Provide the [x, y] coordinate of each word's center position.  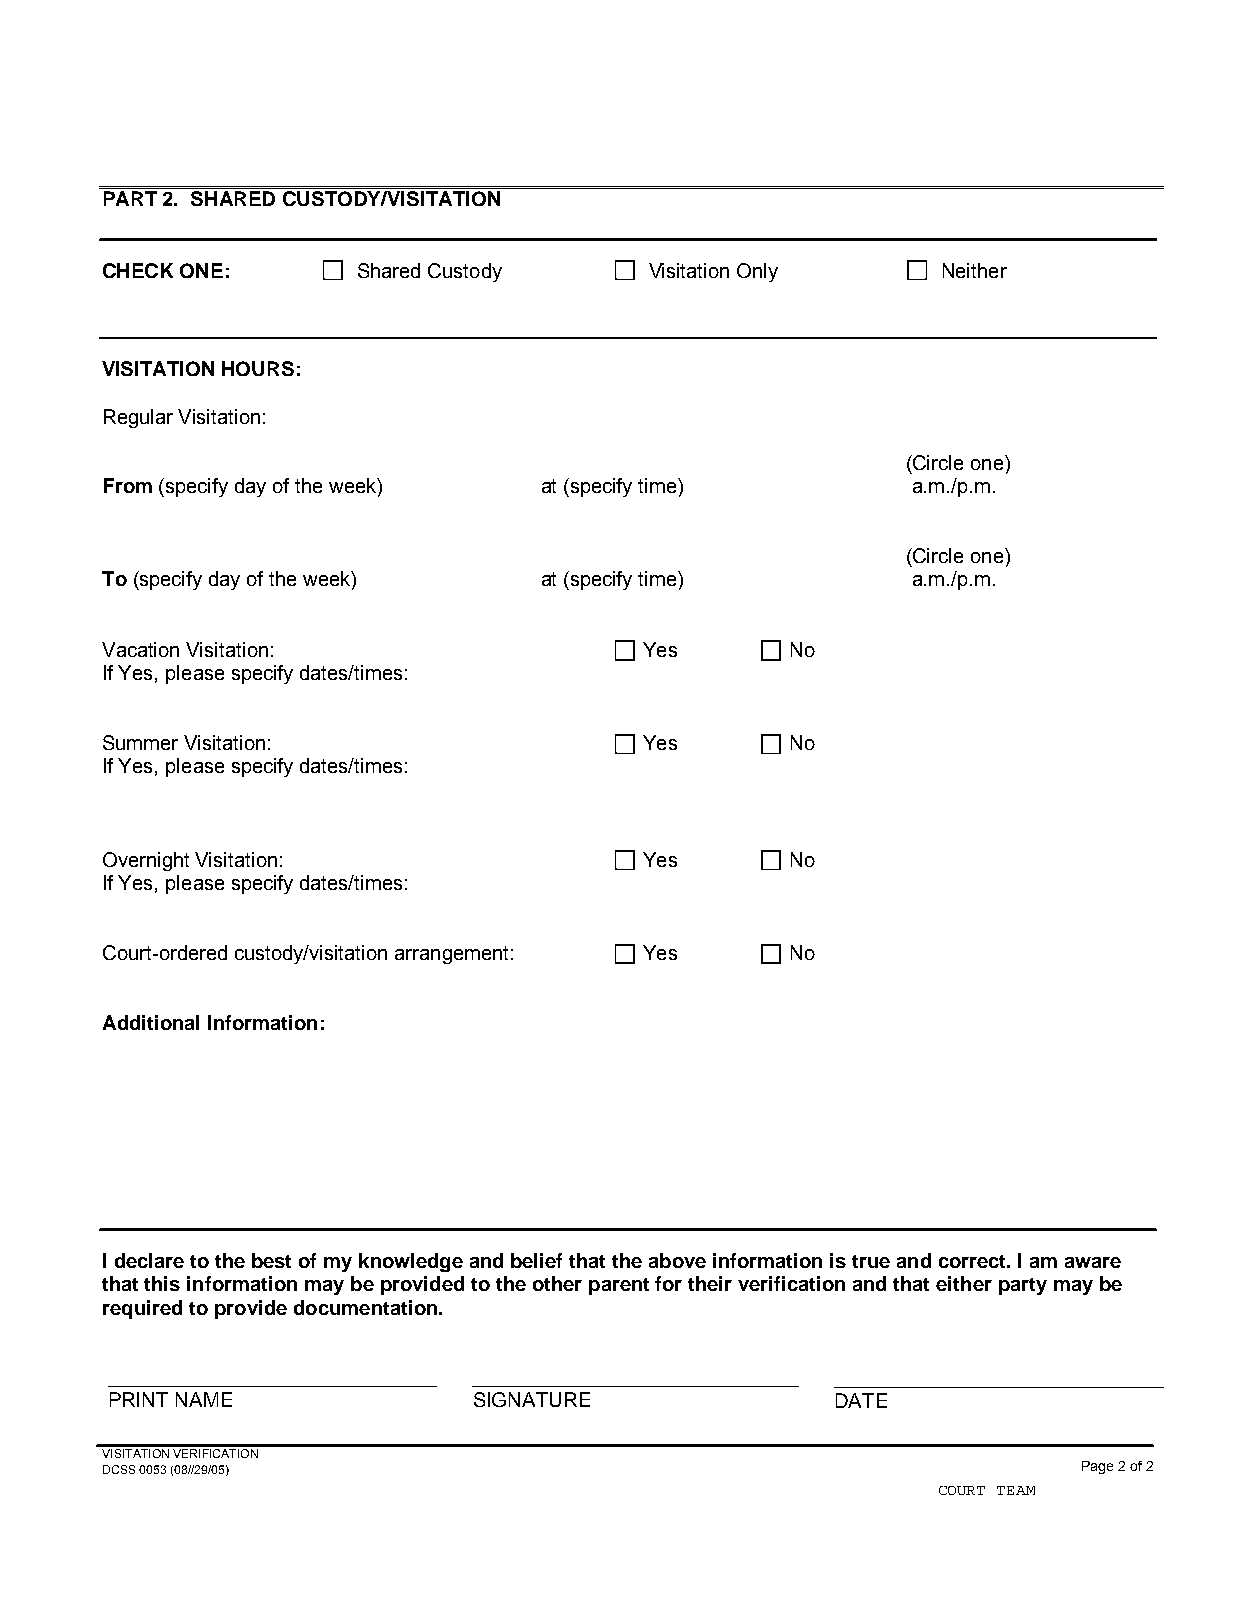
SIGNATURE [532, 1399]
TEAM [1016, 1490]
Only [757, 272]
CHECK [138, 270]
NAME [204, 1399]
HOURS [258, 368]
